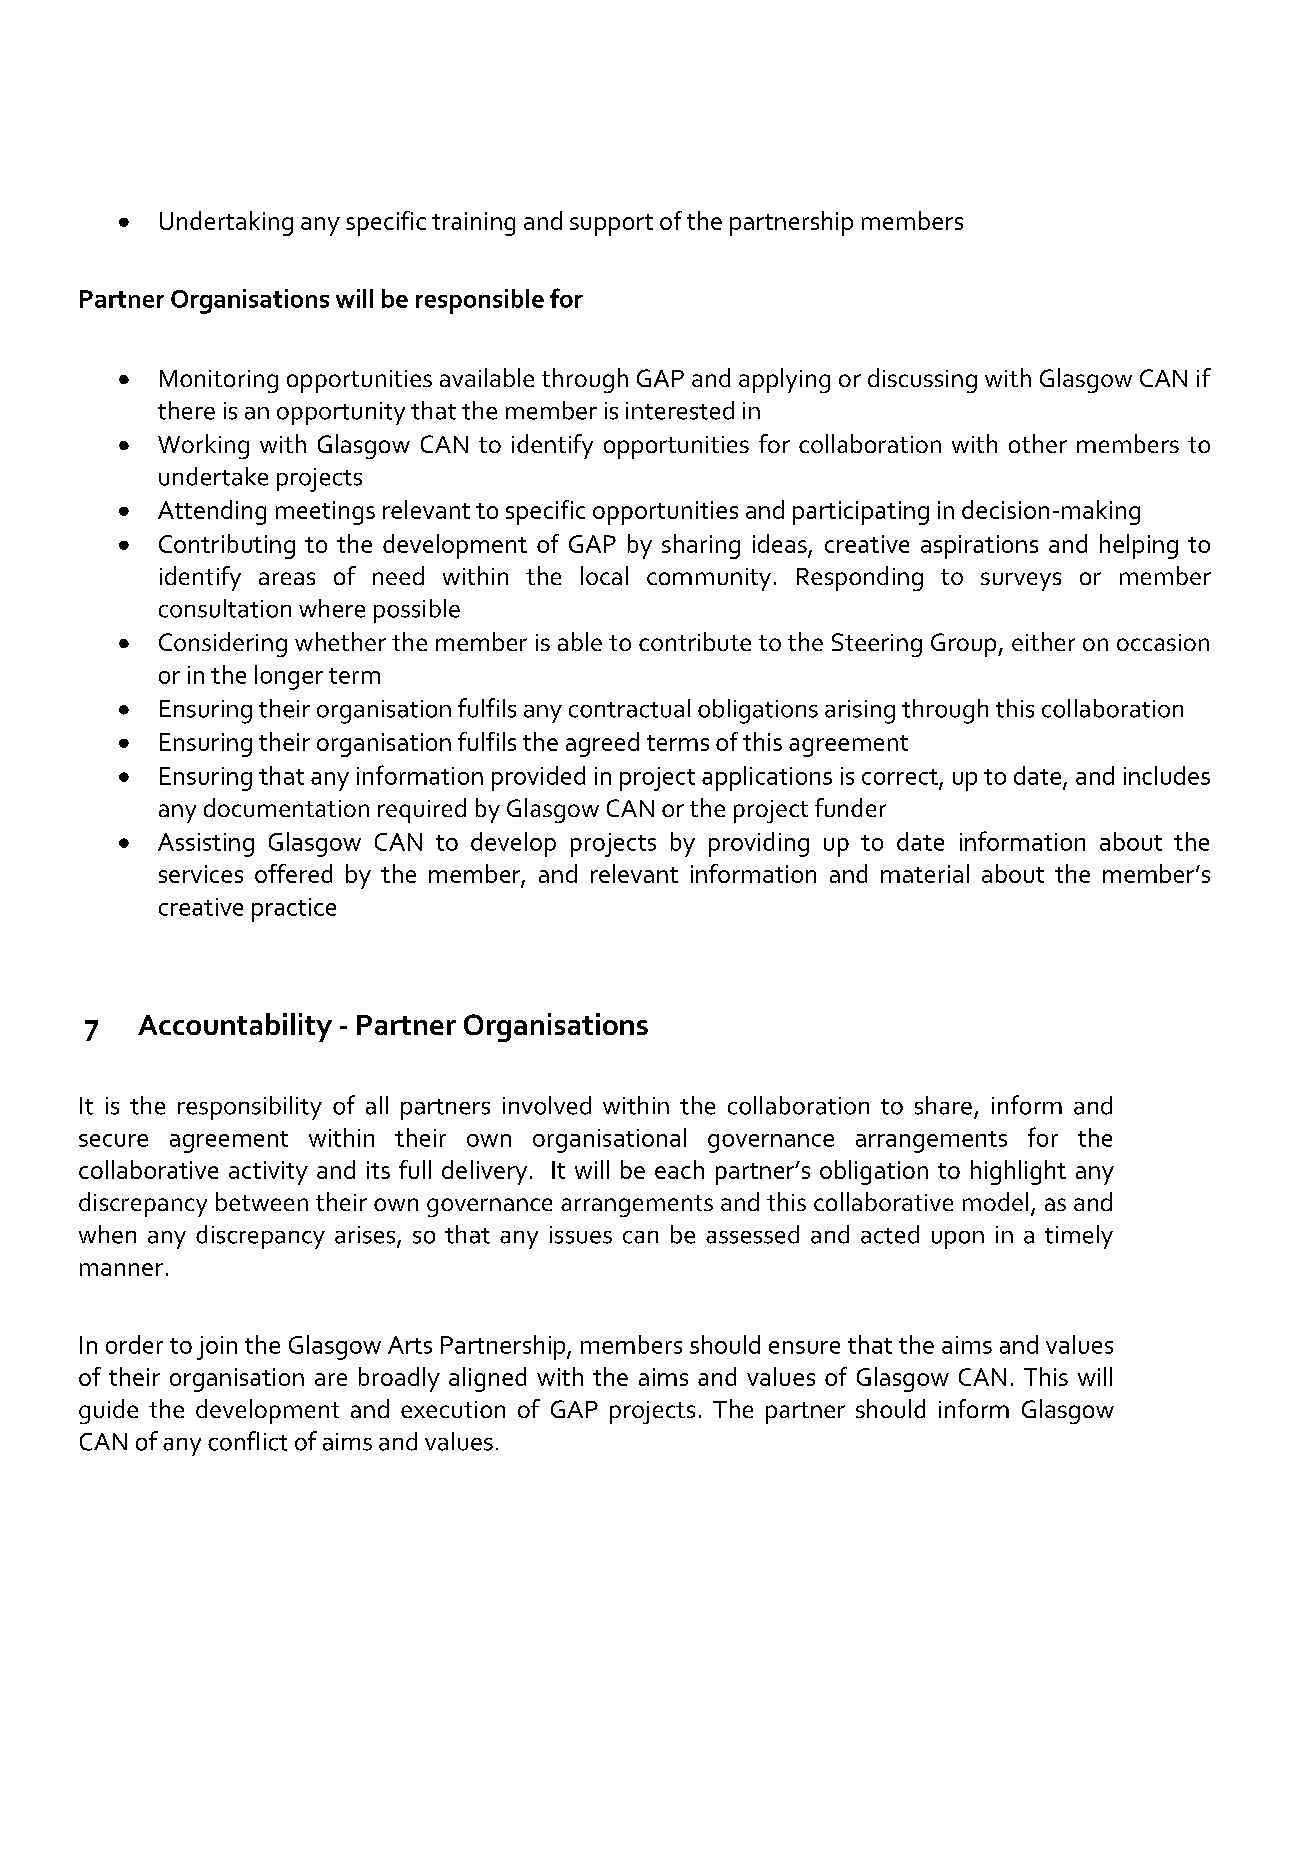  I want to click on undertake, so click(213, 476).
